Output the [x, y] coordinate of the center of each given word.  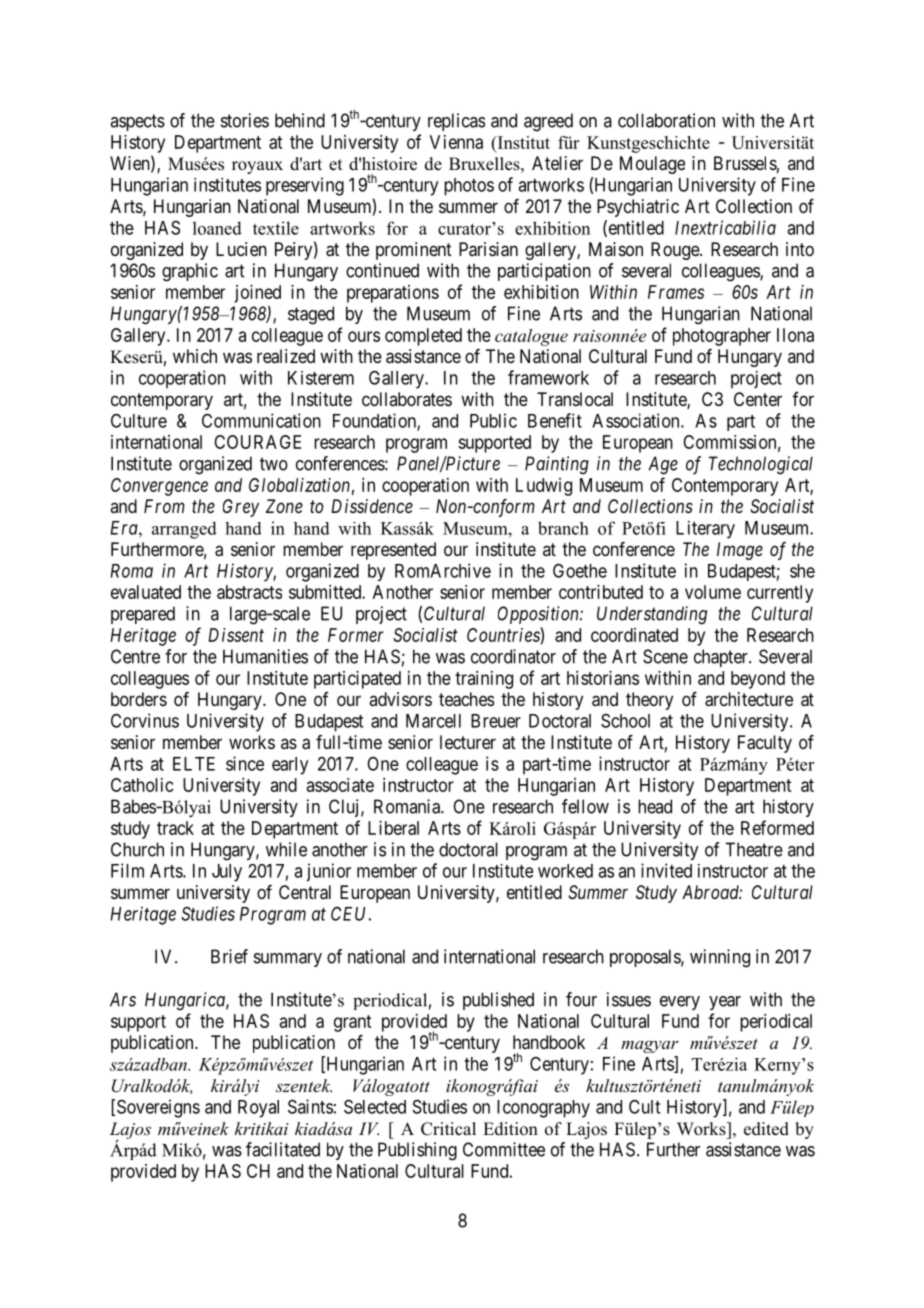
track [175, 828]
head [655, 806]
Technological [761, 465]
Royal [258, 1109]
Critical [448, 1129]
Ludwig [544, 487]
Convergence [159, 487]
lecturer [468, 742]
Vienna [456, 142]
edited [766, 1129]
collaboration [666, 120]
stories [245, 120]
